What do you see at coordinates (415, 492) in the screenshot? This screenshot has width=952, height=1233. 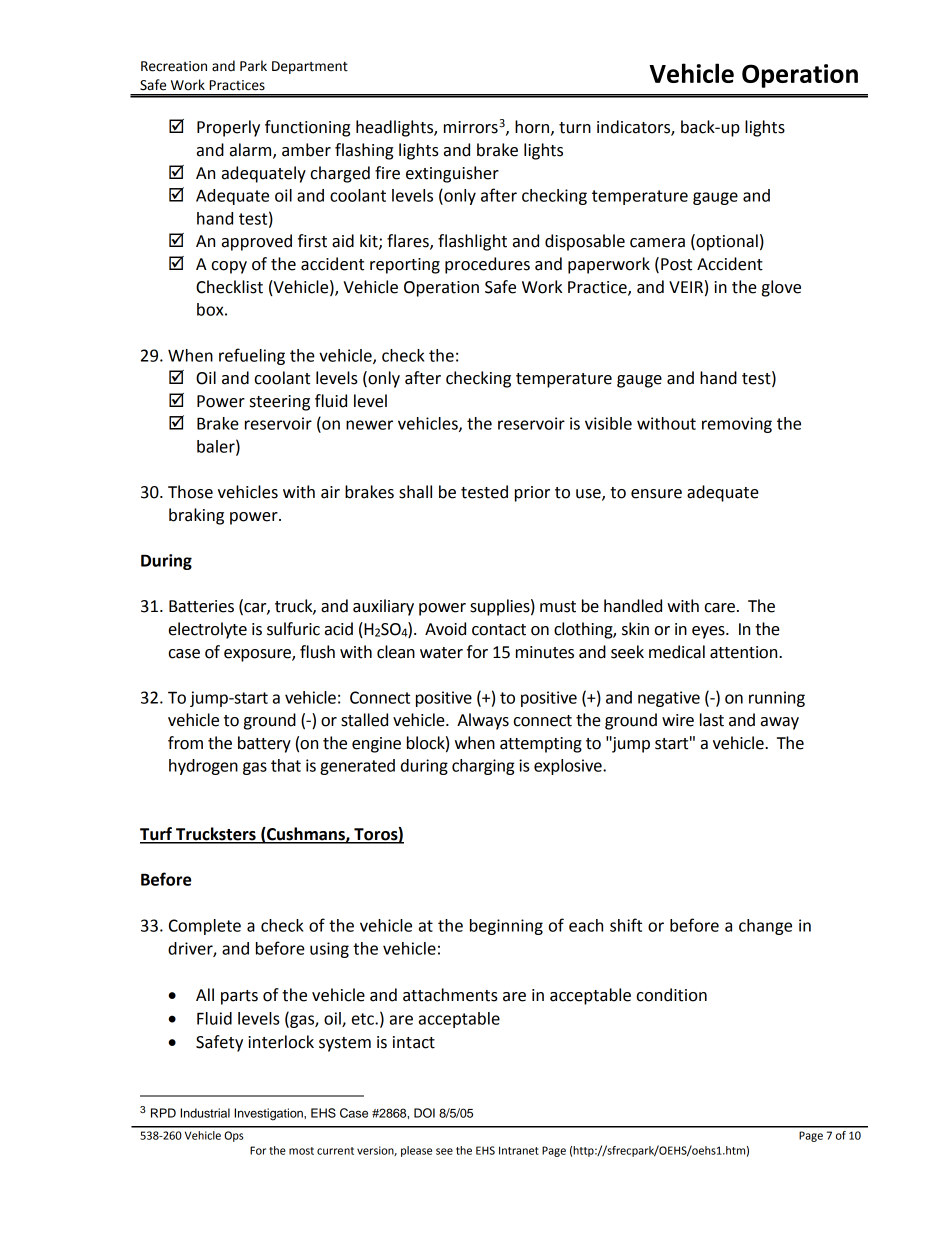 I see `shall` at bounding box center [415, 492].
